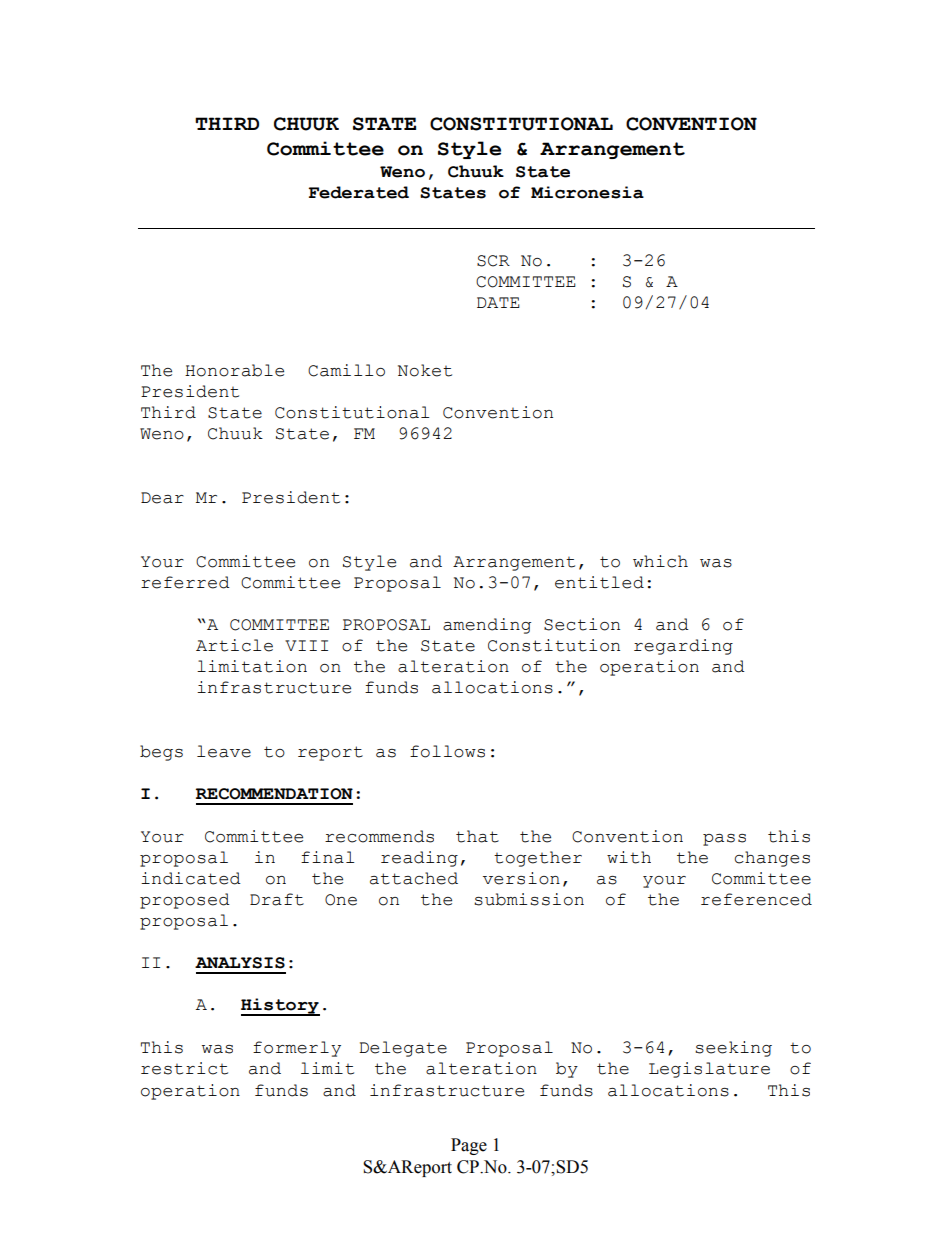 This image has width=952, height=1233. I want to click on Micronesia, so click(587, 192).
